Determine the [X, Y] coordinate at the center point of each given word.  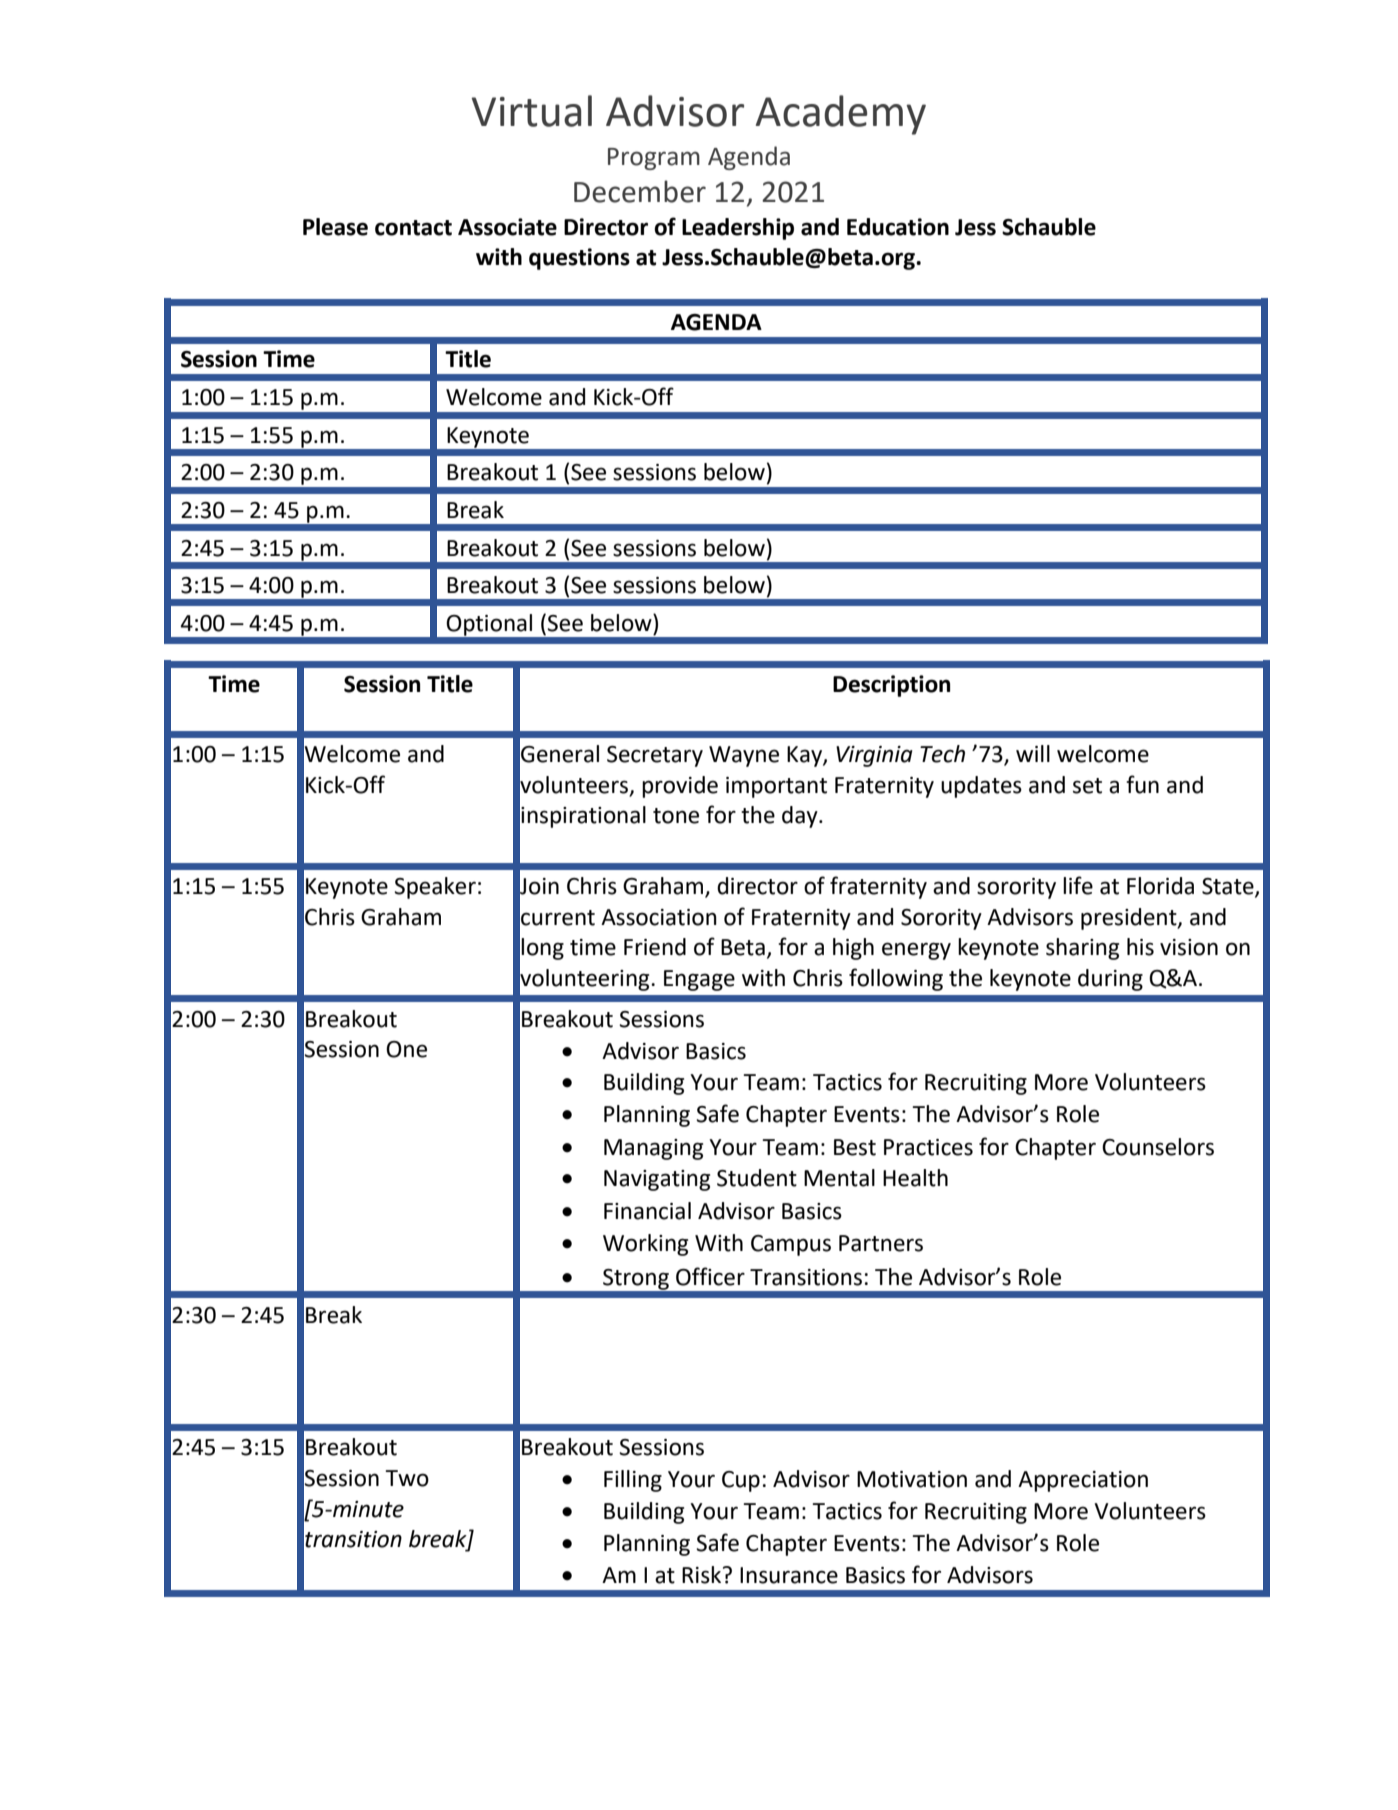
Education [898, 227]
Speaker [435, 888]
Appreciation [1083, 1481]
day [801, 817]
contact [413, 228]
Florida [1160, 886]
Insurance [789, 1575]
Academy [841, 115]
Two [407, 1478]
